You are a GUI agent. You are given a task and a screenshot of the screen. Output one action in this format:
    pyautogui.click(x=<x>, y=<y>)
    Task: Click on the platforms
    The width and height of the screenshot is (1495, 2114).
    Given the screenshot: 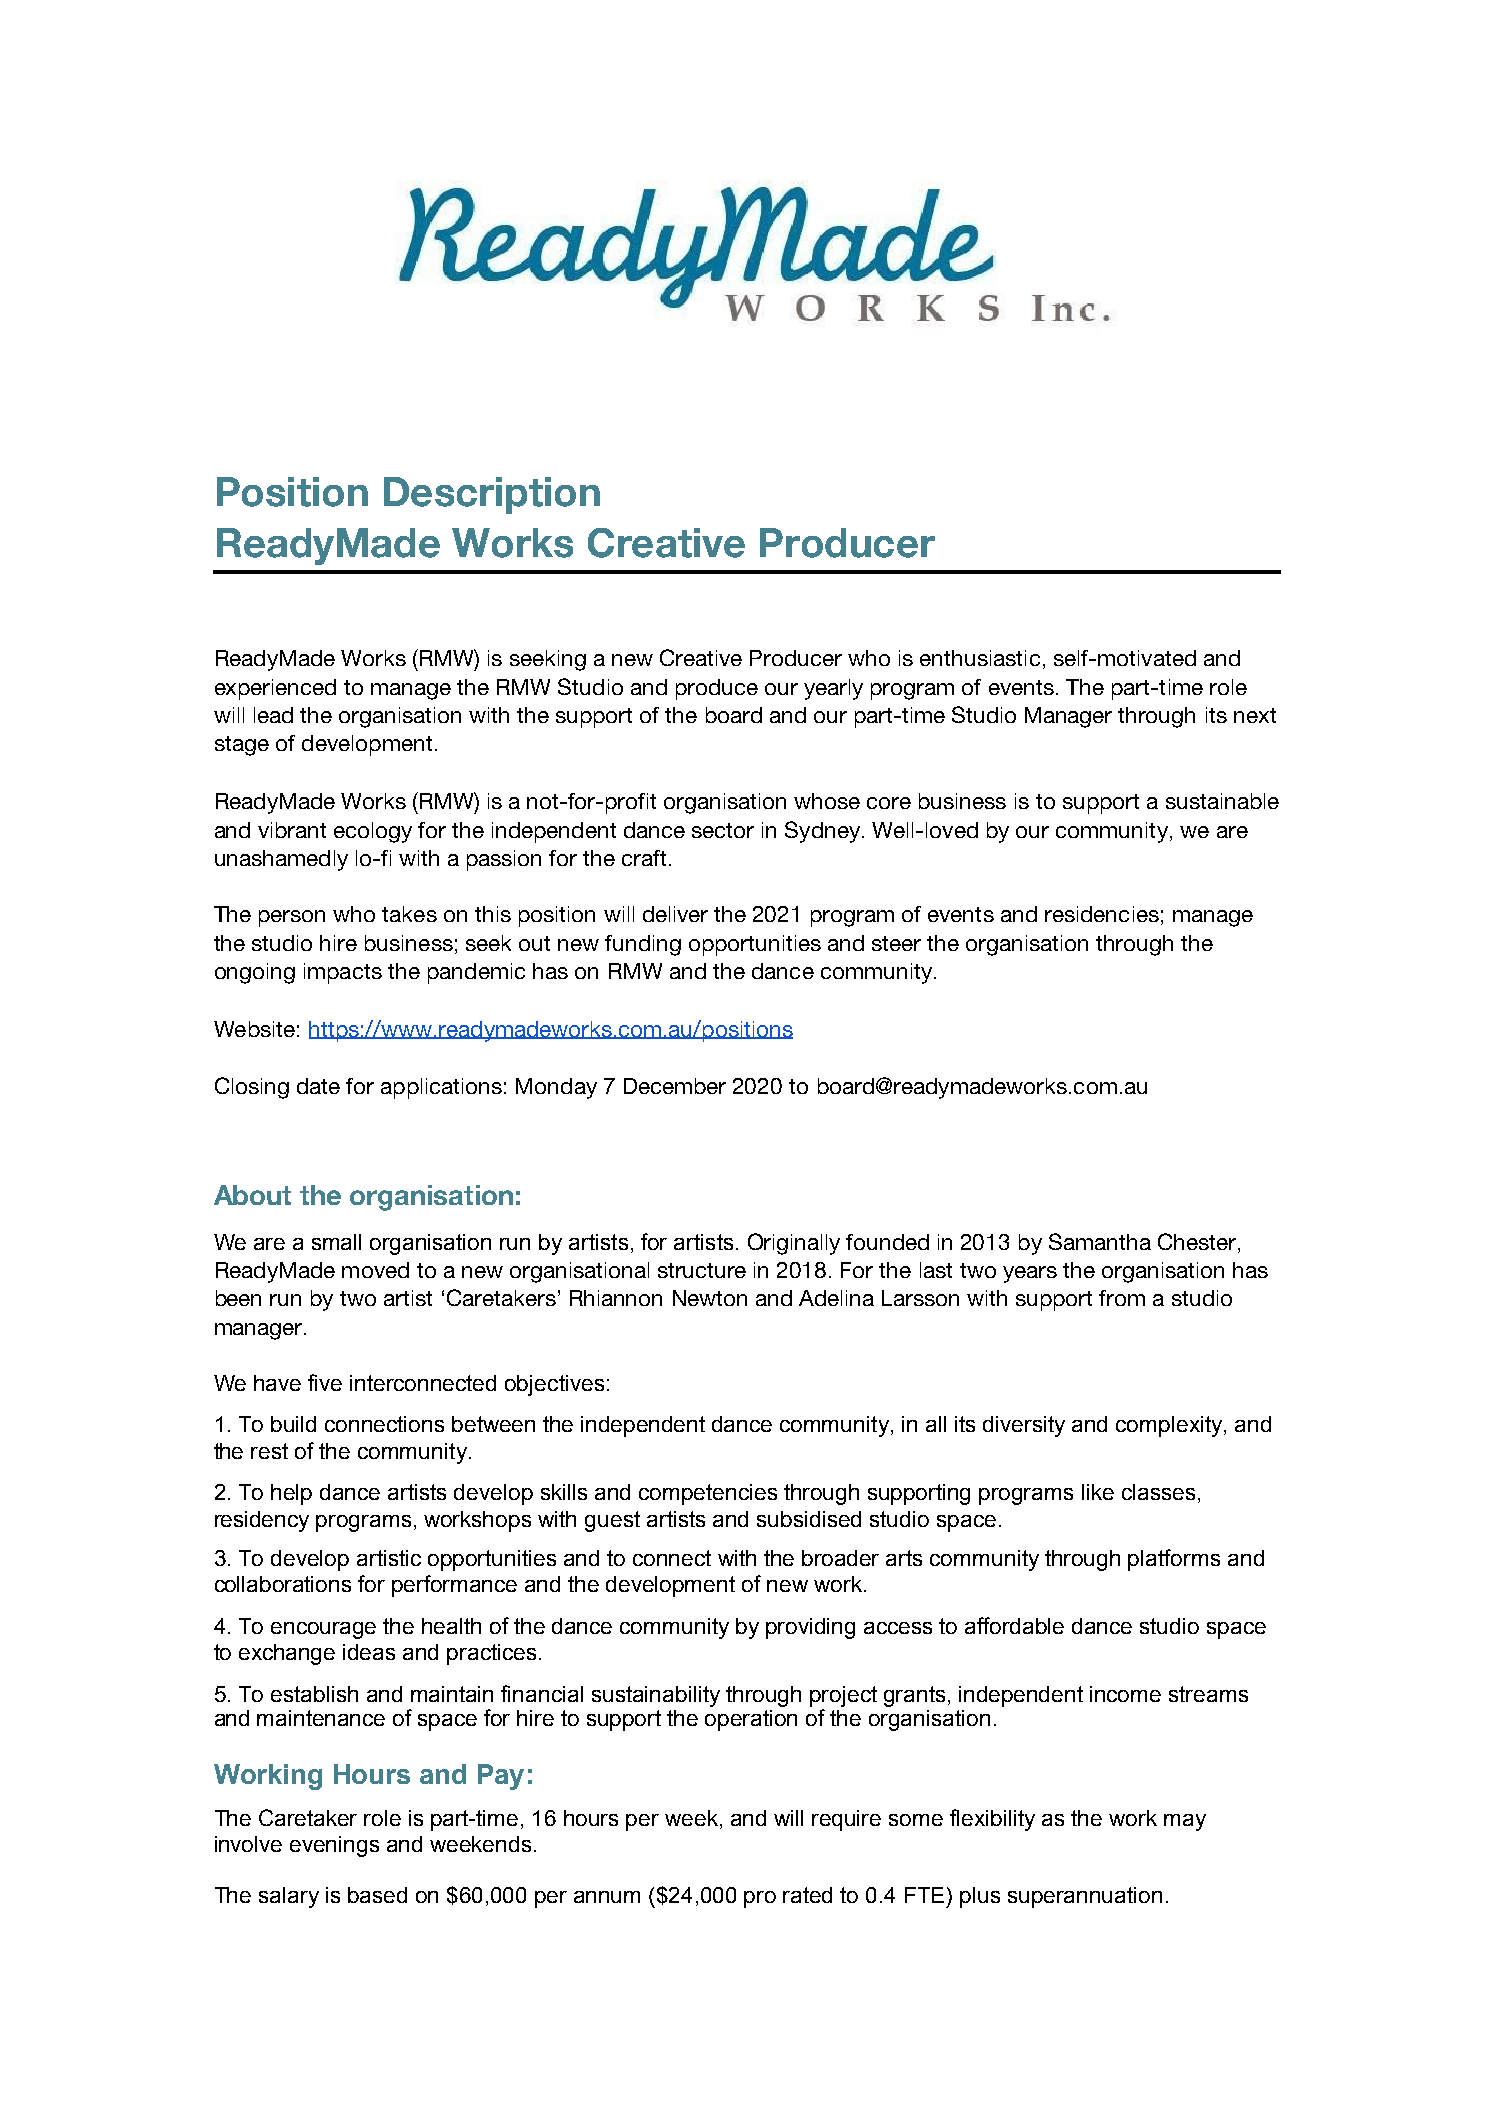 What is the action you would take?
    pyautogui.click(x=1174, y=1560)
